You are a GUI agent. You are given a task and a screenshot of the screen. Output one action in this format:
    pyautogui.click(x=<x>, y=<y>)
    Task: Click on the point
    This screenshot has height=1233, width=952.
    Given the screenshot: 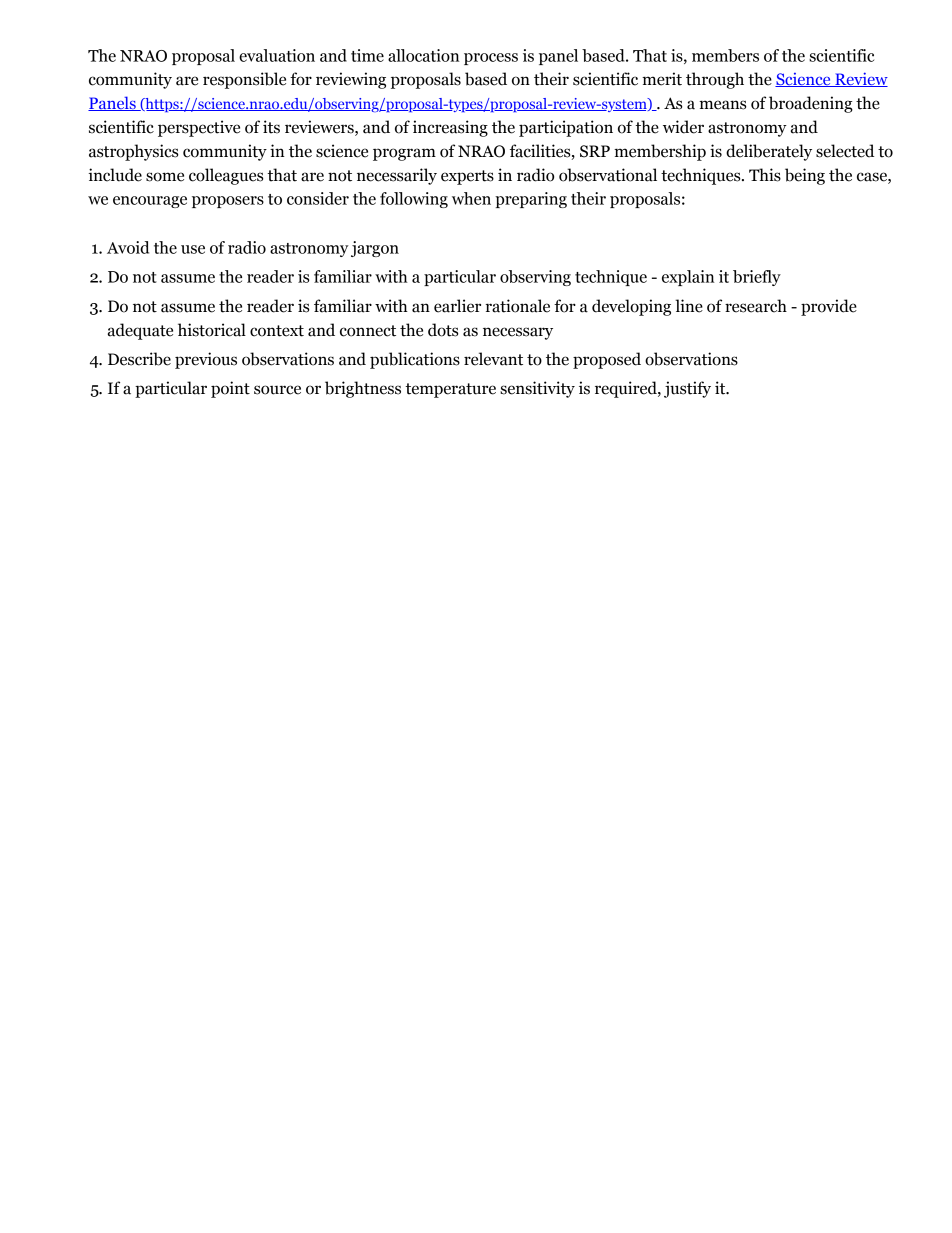 What is the action you would take?
    pyautogui.click(x=230, y=389)
